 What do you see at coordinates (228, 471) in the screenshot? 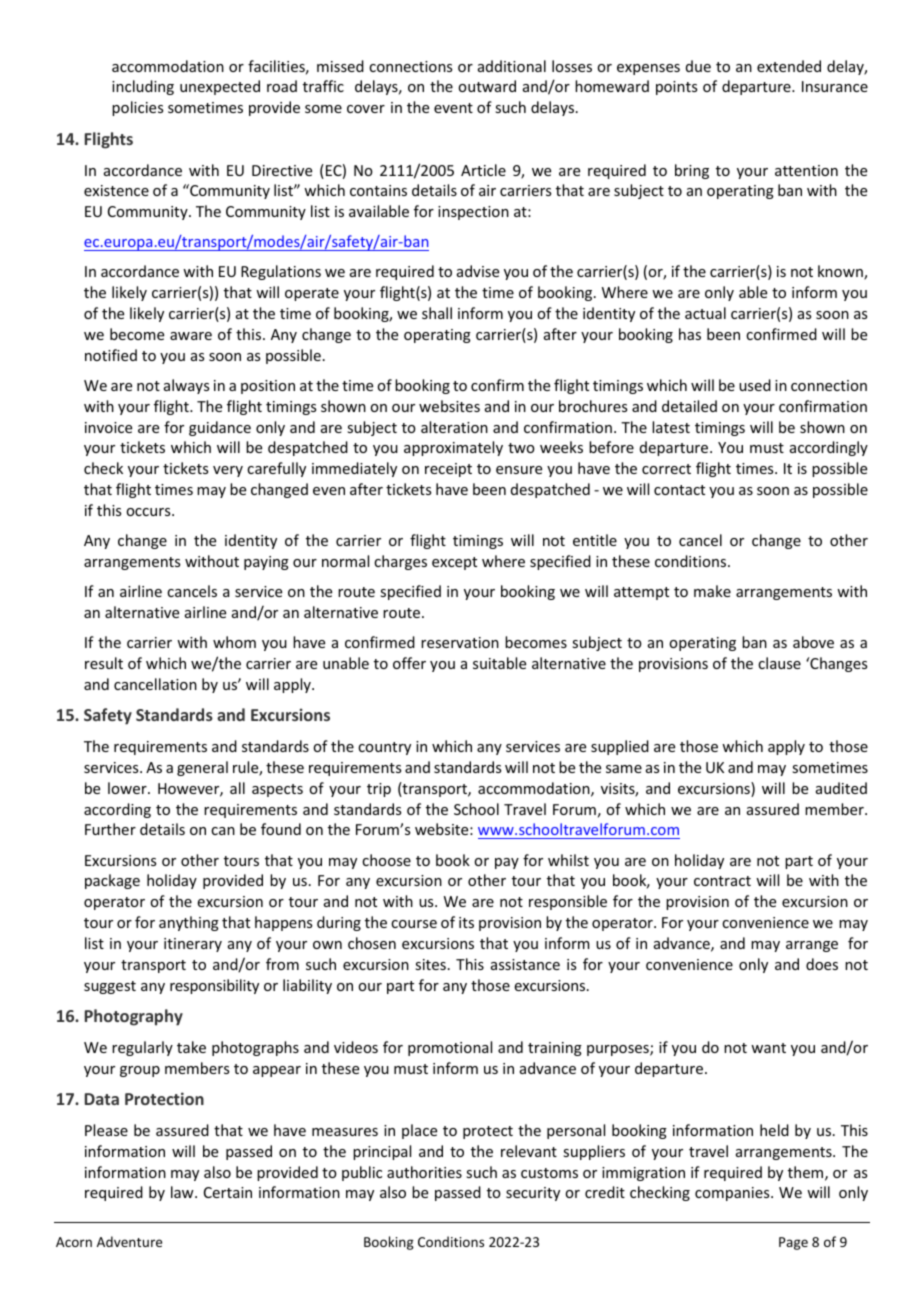
I see `very` at bounding box center [228, 471].
